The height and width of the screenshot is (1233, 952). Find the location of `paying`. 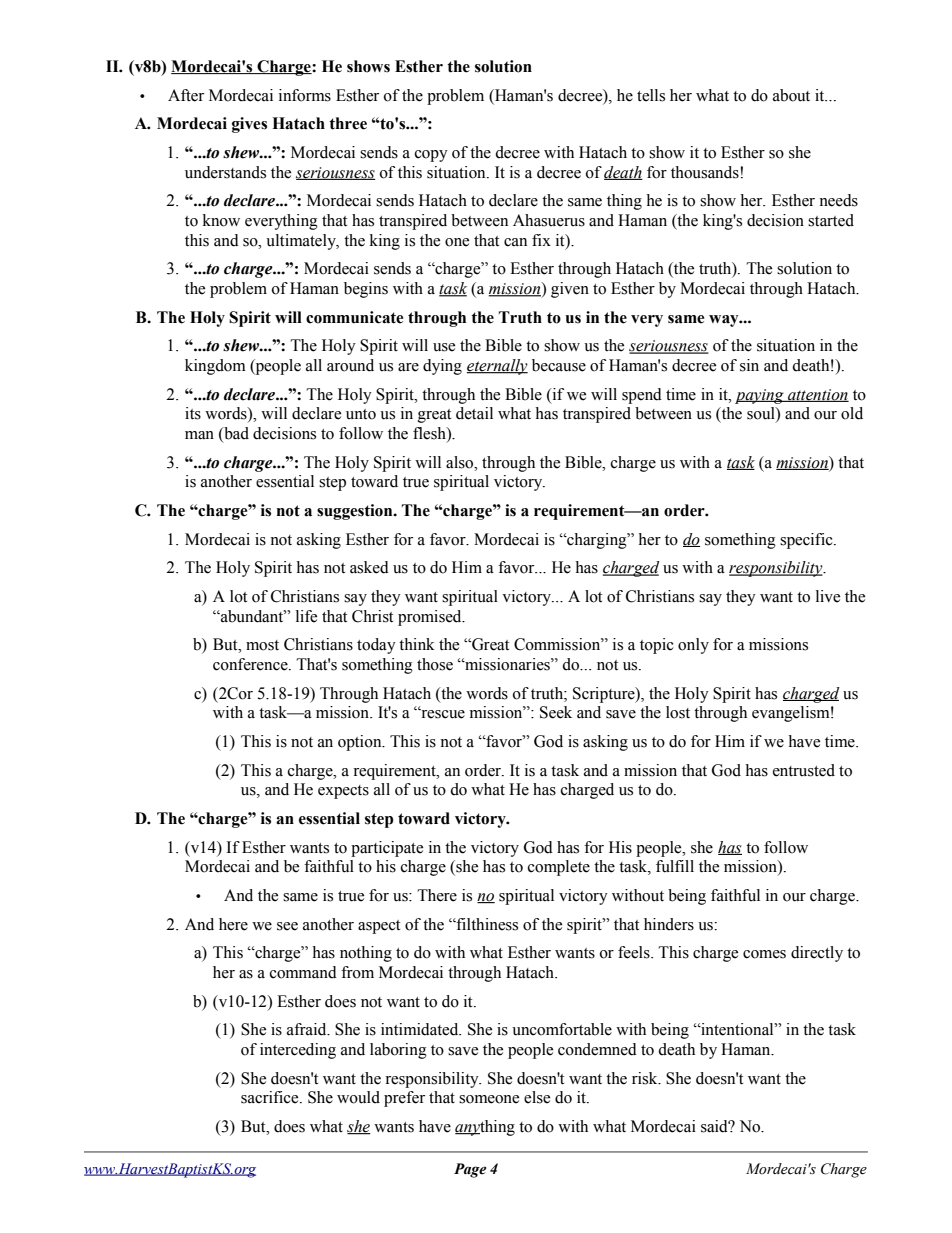

paying is located at coordinates (760, 396).
